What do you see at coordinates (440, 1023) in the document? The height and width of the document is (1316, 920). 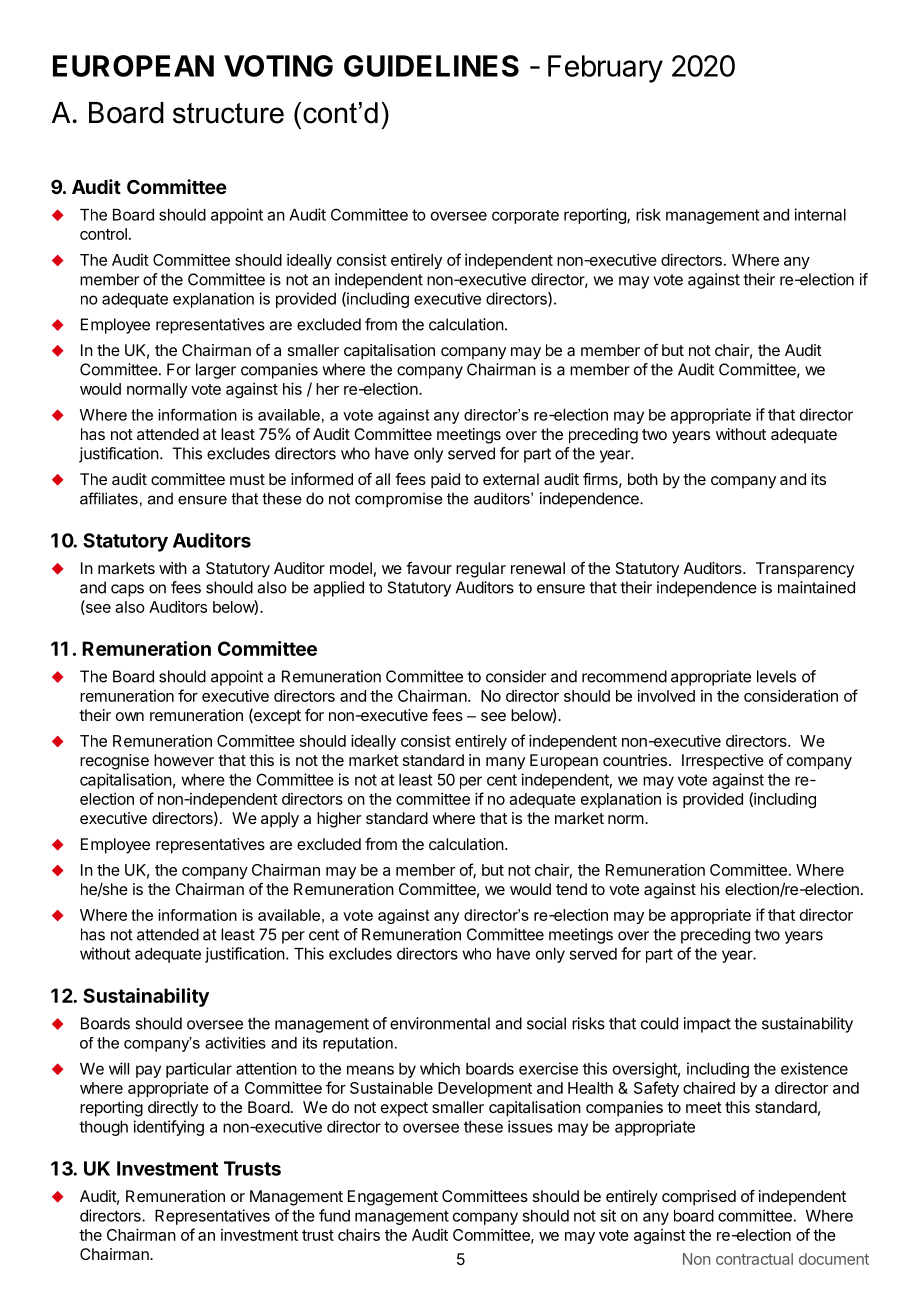 I see `environmental` at bounding box center [440, 1023].
